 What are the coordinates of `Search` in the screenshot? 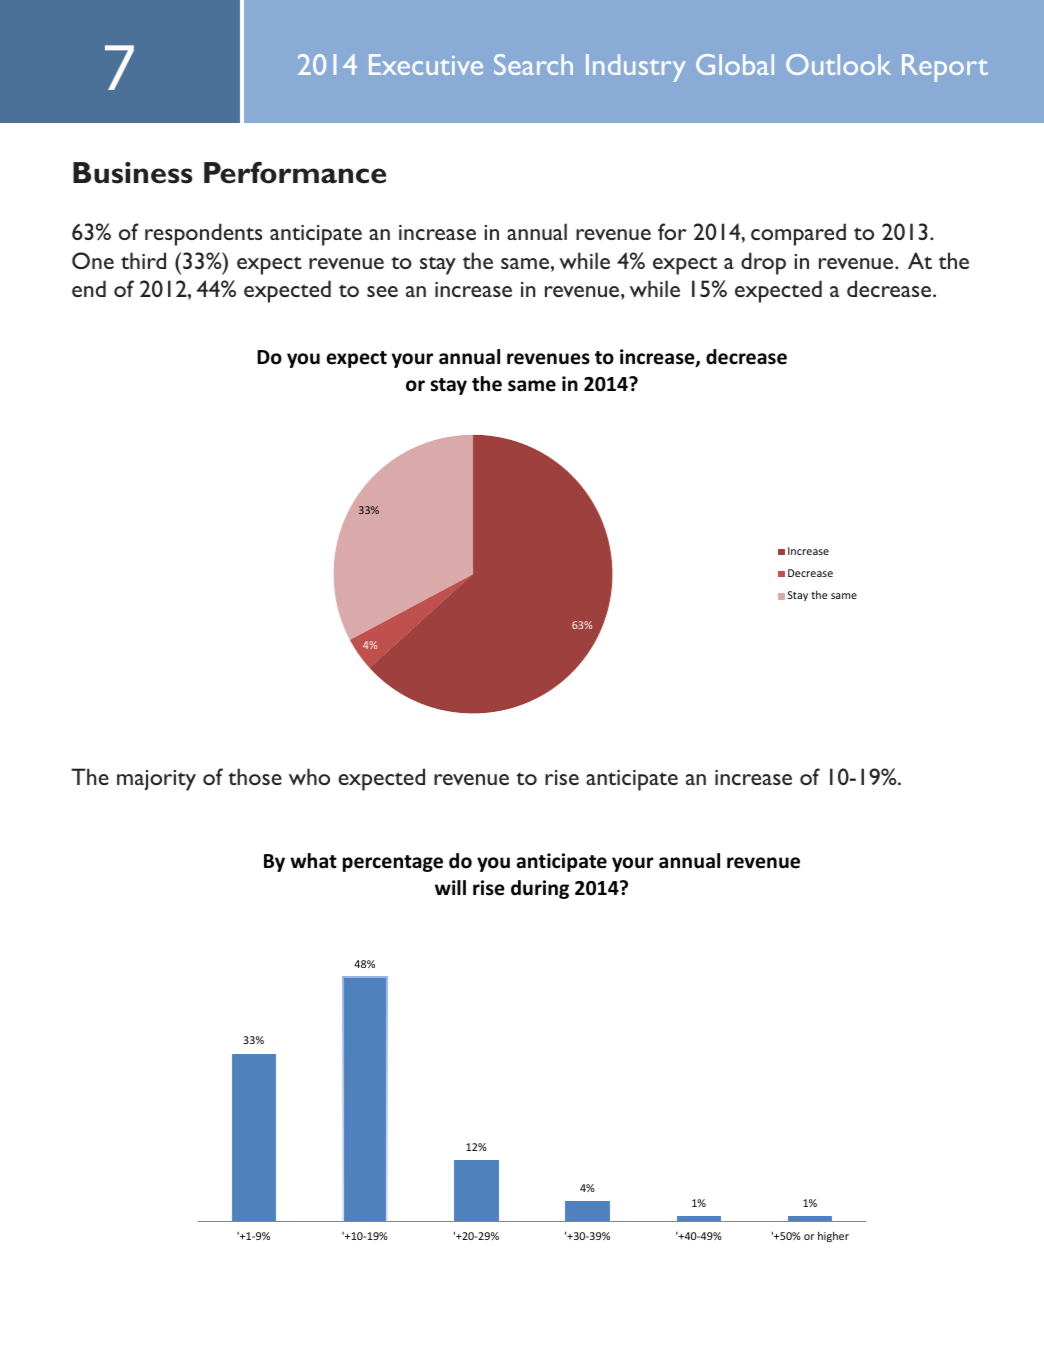 It's located at (533, 64).
